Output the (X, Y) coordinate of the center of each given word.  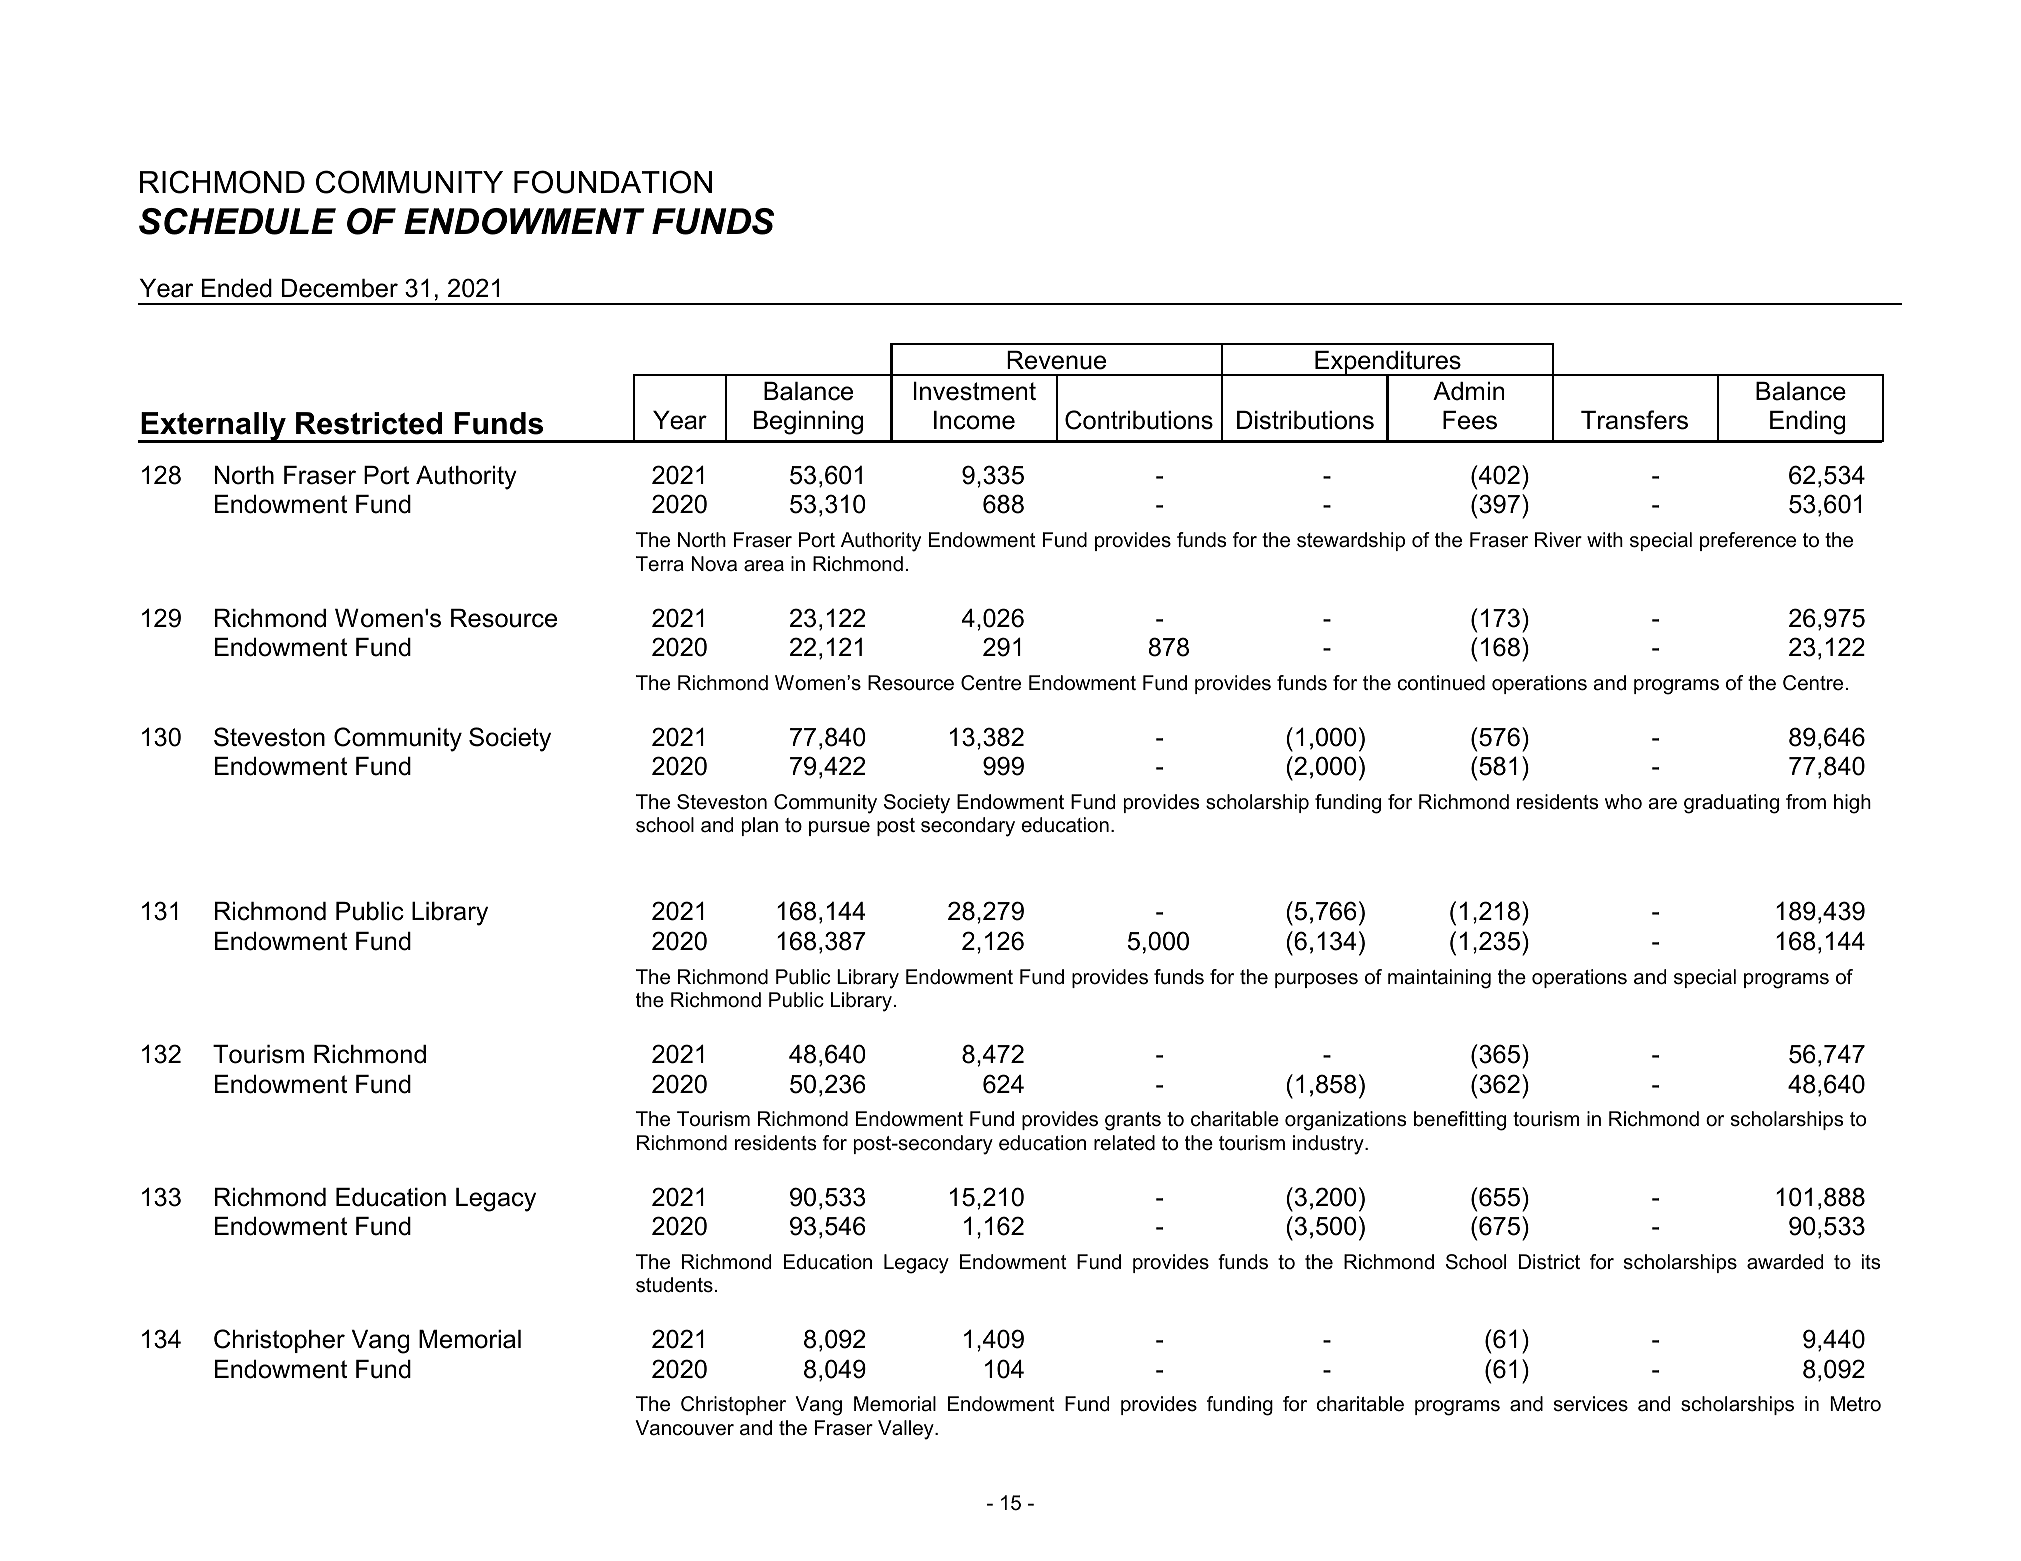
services (1591, 1404)
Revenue (1056, 360)
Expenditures (1388, 364)
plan (760, 826)
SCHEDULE (237, 221)
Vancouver (685, 1428)
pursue (839, 828)
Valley (907, 1430)
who (1623, 802)
